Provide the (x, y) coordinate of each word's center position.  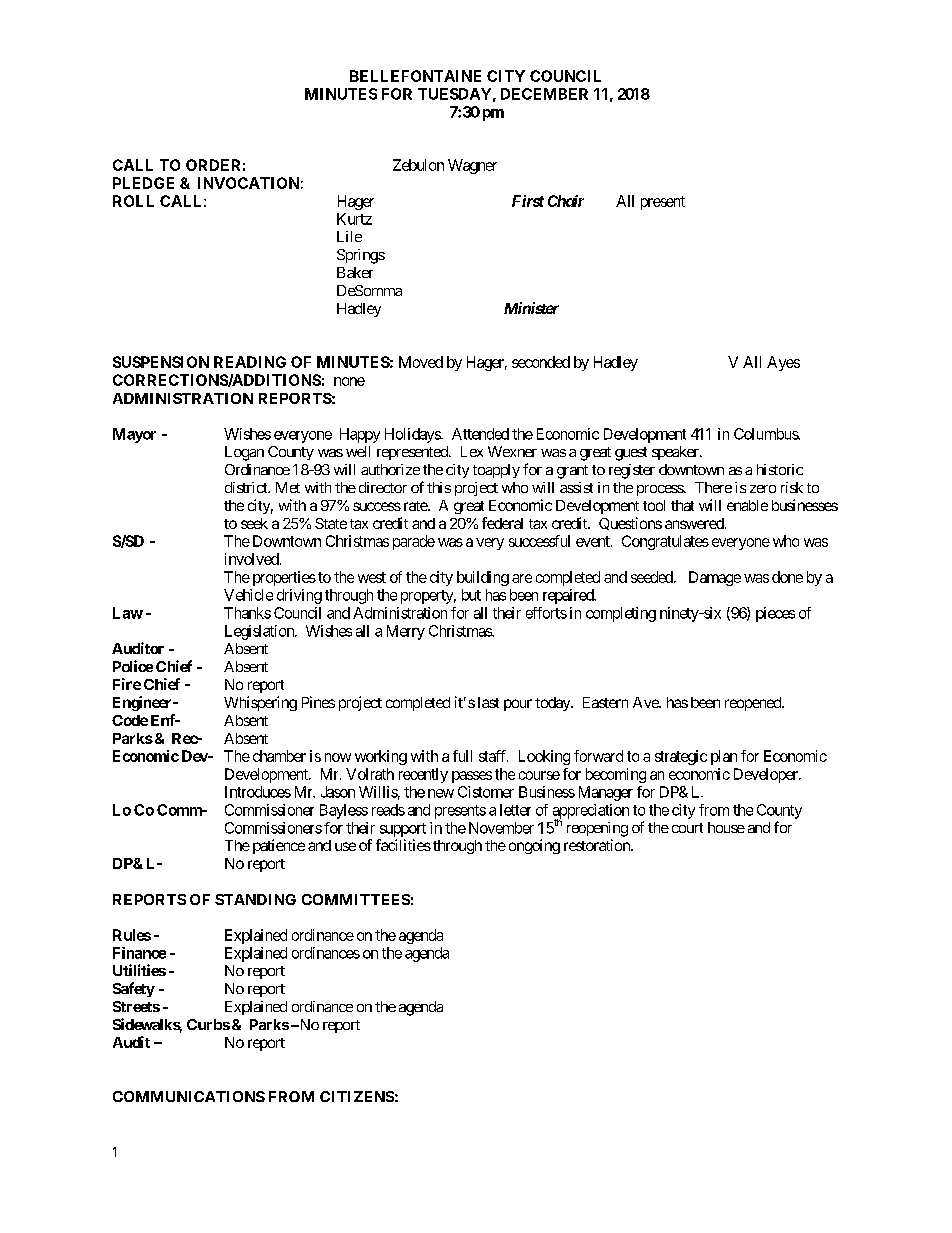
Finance (139, 953)
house (726, 827)
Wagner (472, 166)
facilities (403, 845)
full (462, 756)
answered (694, 523)
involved (252, 559)
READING (250, 362)
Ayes (783, 363)
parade (414, 542)
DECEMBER (544, 94)
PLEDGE (143, 183)
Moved (421, 362)
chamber (279, 756)
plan (724, 757)
